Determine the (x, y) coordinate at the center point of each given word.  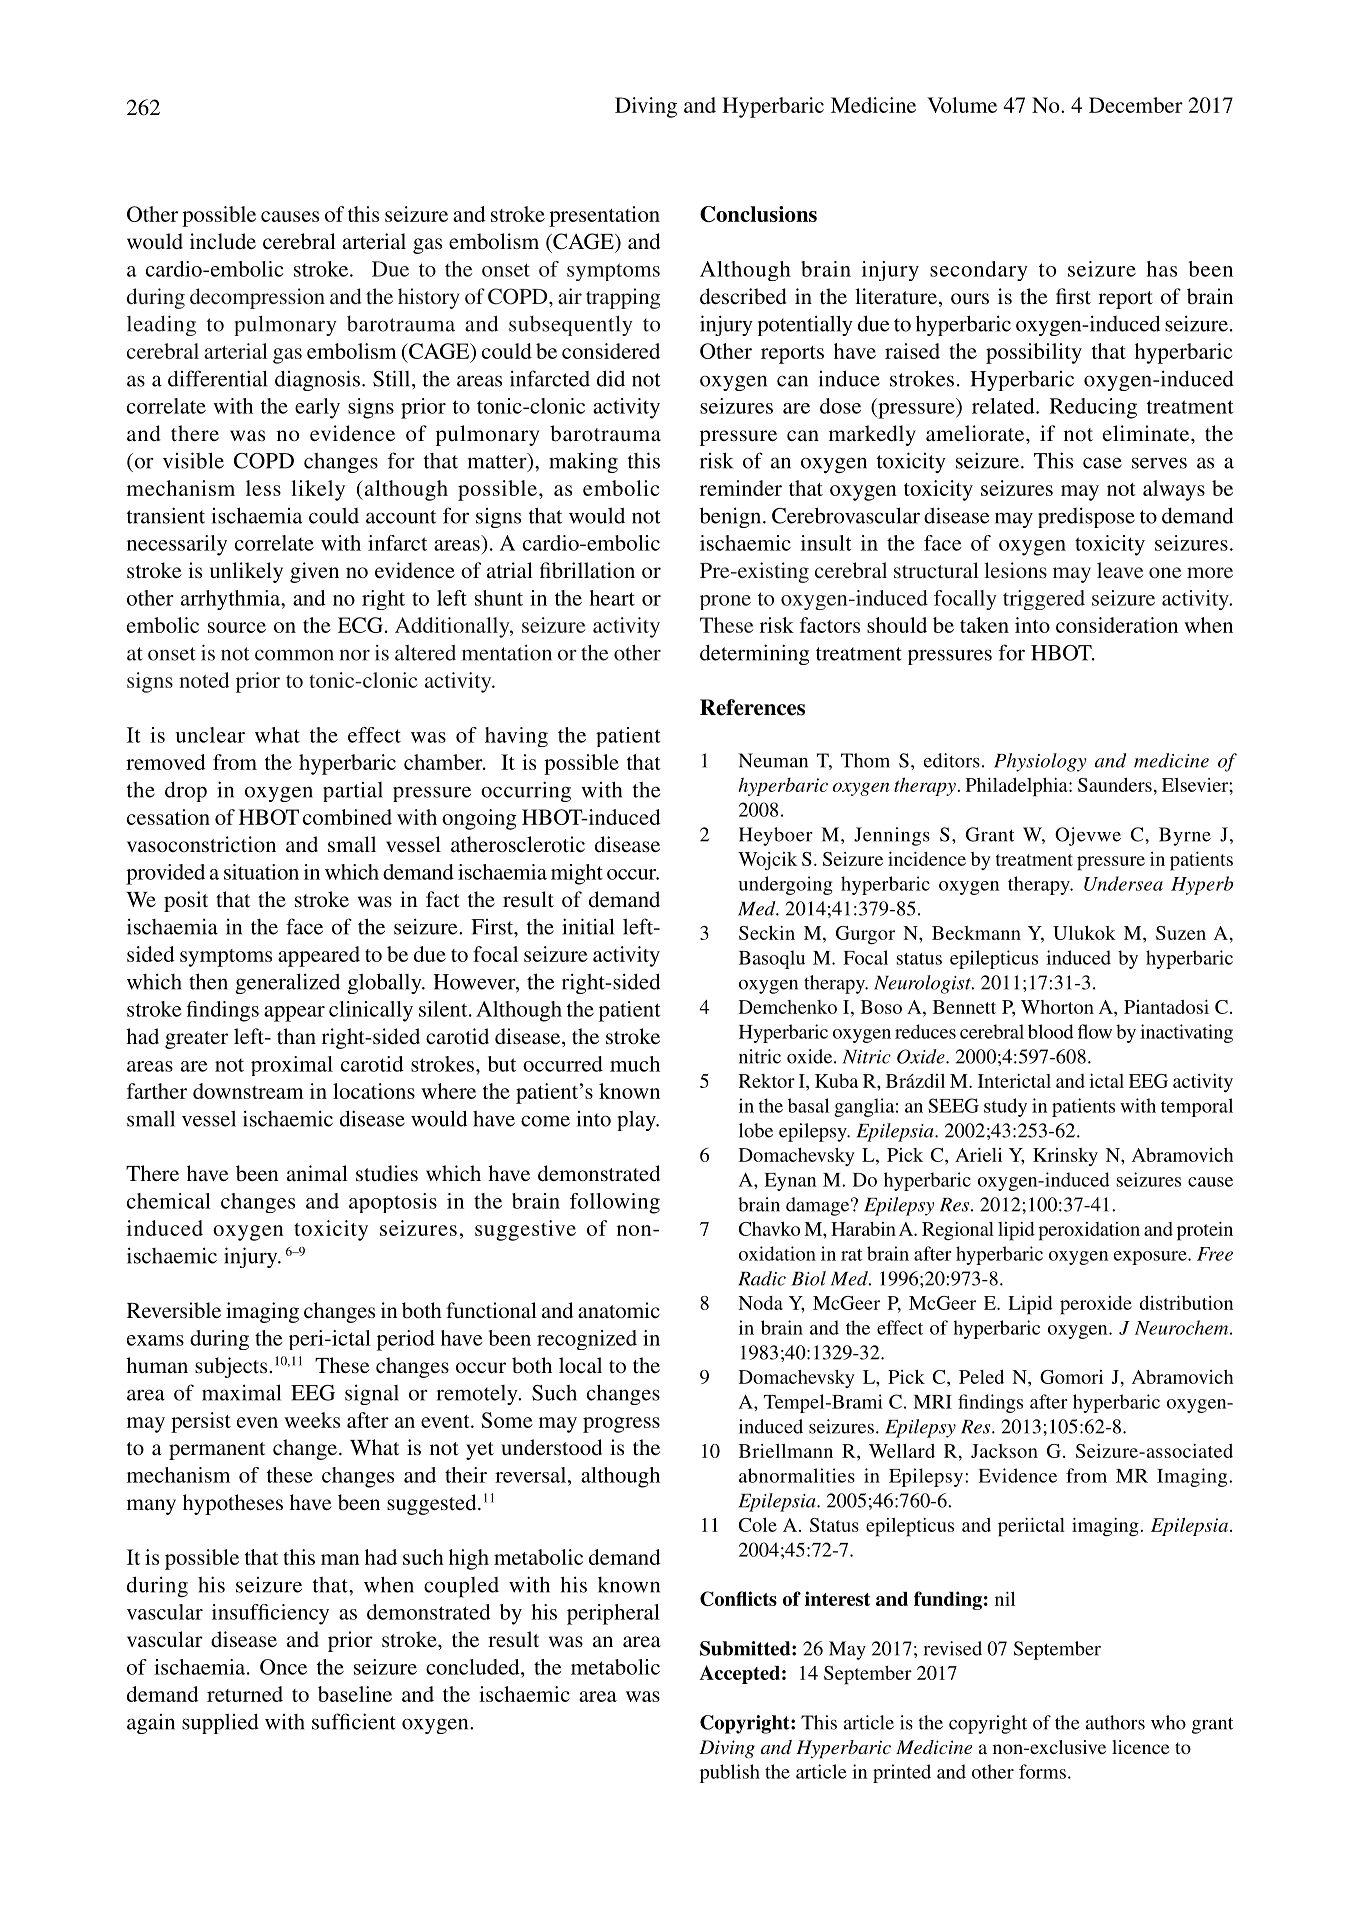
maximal (241, 1392)
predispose (1086, 517)
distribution (1186, 1303)
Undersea (1123, 883)
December (1136, 105)
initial (588, 926)
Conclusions (758, 214)
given (314, 572)
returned (245, 1694)
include (223, 241)
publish (730, 1773)
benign (732, 517)
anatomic (619, 1310)
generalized (287, 983)
